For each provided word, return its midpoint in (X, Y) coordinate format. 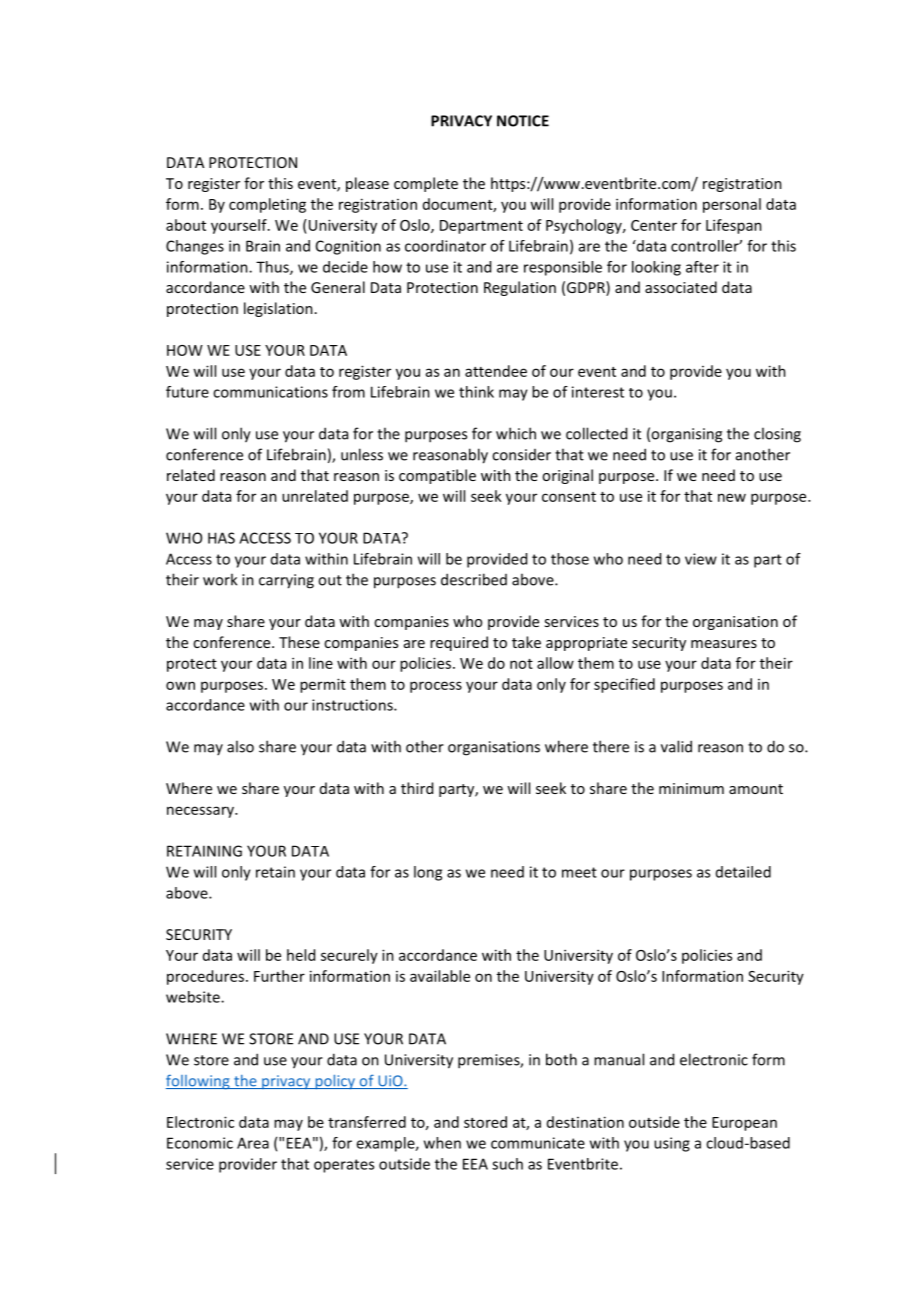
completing (267, 205)
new (732, 497)
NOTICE (523, 121)
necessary (201, 812)
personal (732, 205)
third (417, 788)
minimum (691, 788)
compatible (437, 476)
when (442, 1143)
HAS (221, 538)
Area (253, 1143)
